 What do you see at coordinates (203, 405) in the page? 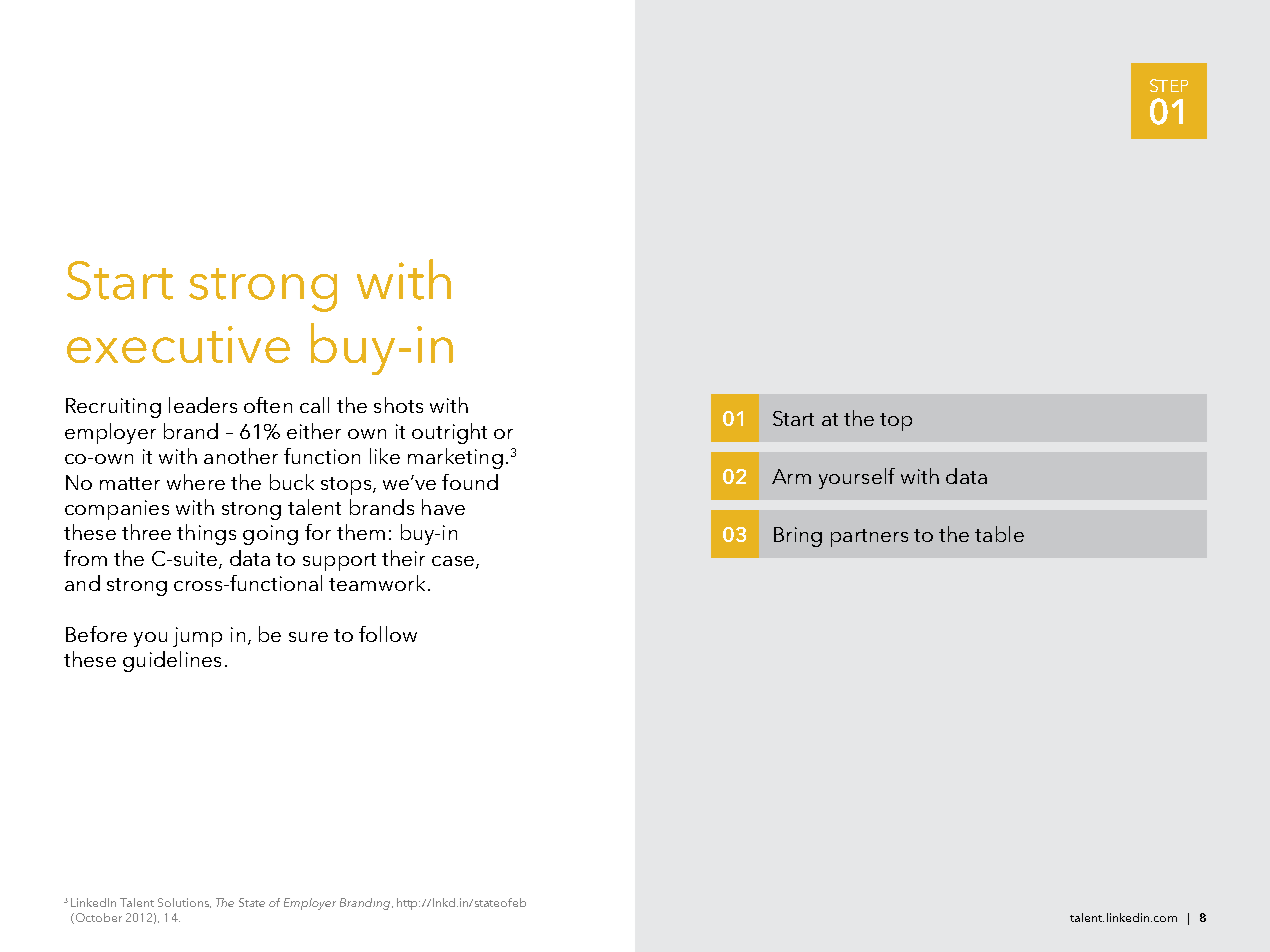
I see `leaders` at bounding box center [203, 405].
